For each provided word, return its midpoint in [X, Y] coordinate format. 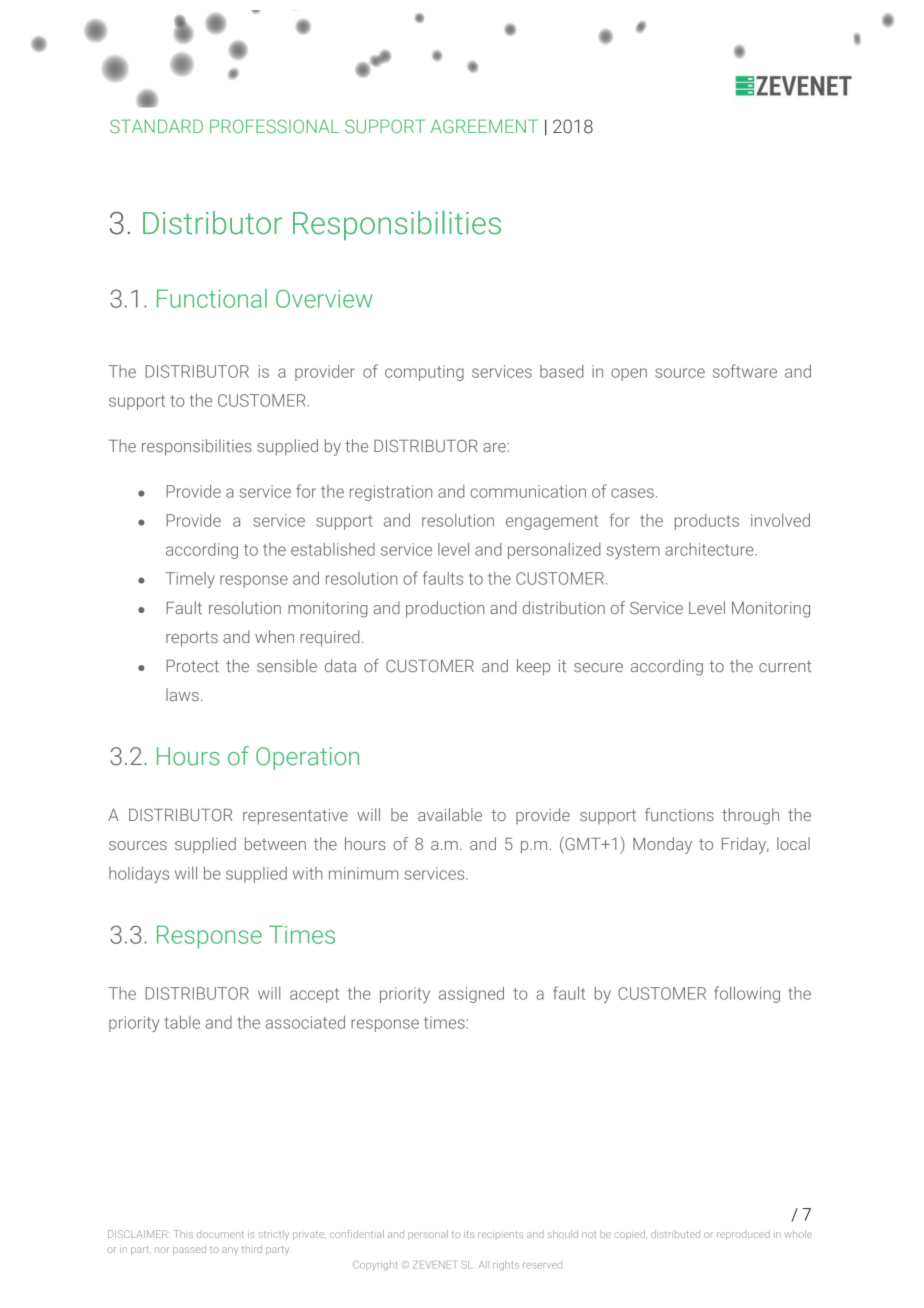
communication [528, 491]
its [469, 1234]
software [745, 371]
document [220, 1234]
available [450, 814]
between [275, 843]
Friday [745, 845]
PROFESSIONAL [274, 126]
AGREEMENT [484, 126]
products [707, 522]
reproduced [743, 1235]
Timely [190, 580]
